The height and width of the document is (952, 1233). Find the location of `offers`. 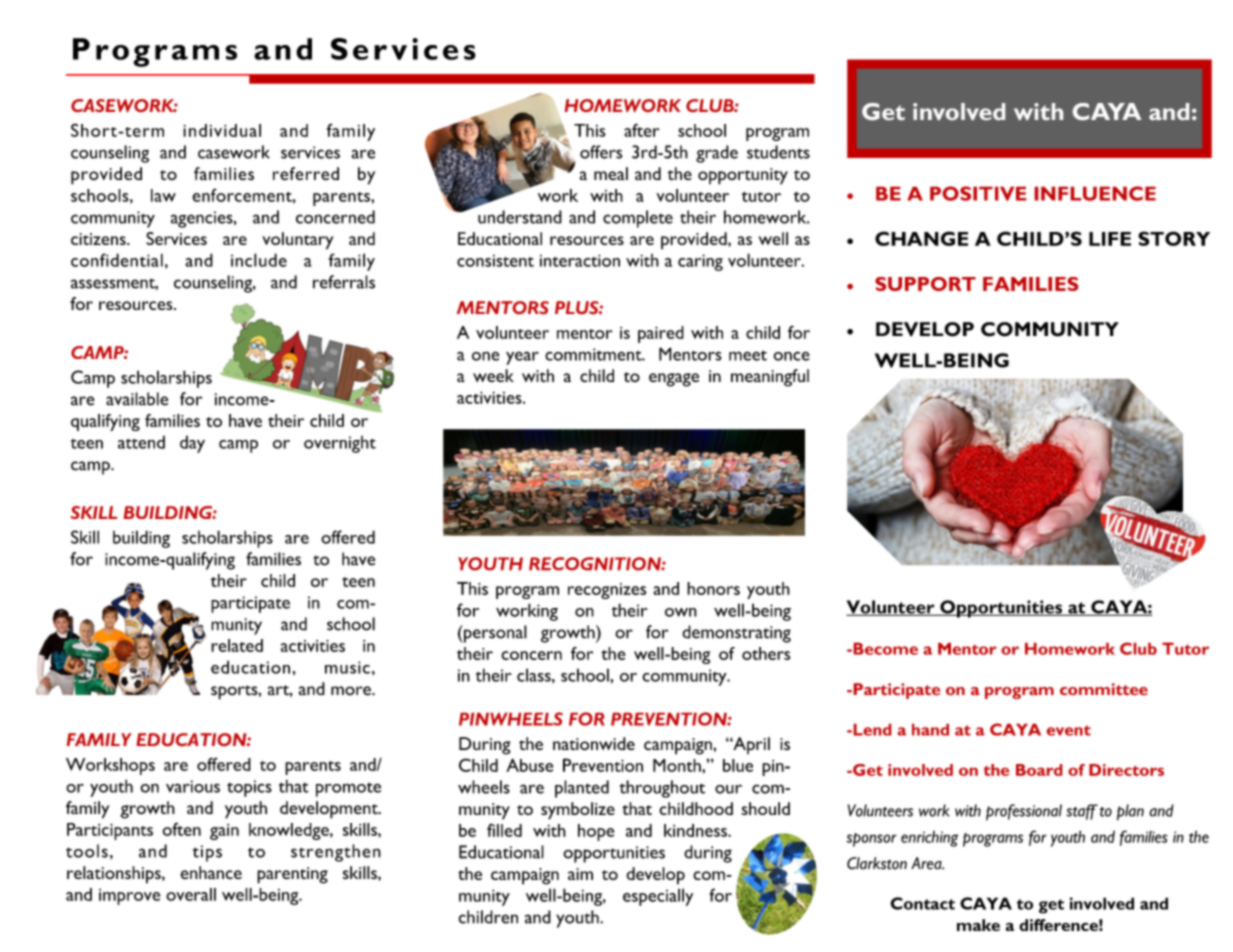

offers is located at coordinates (601, 152).
